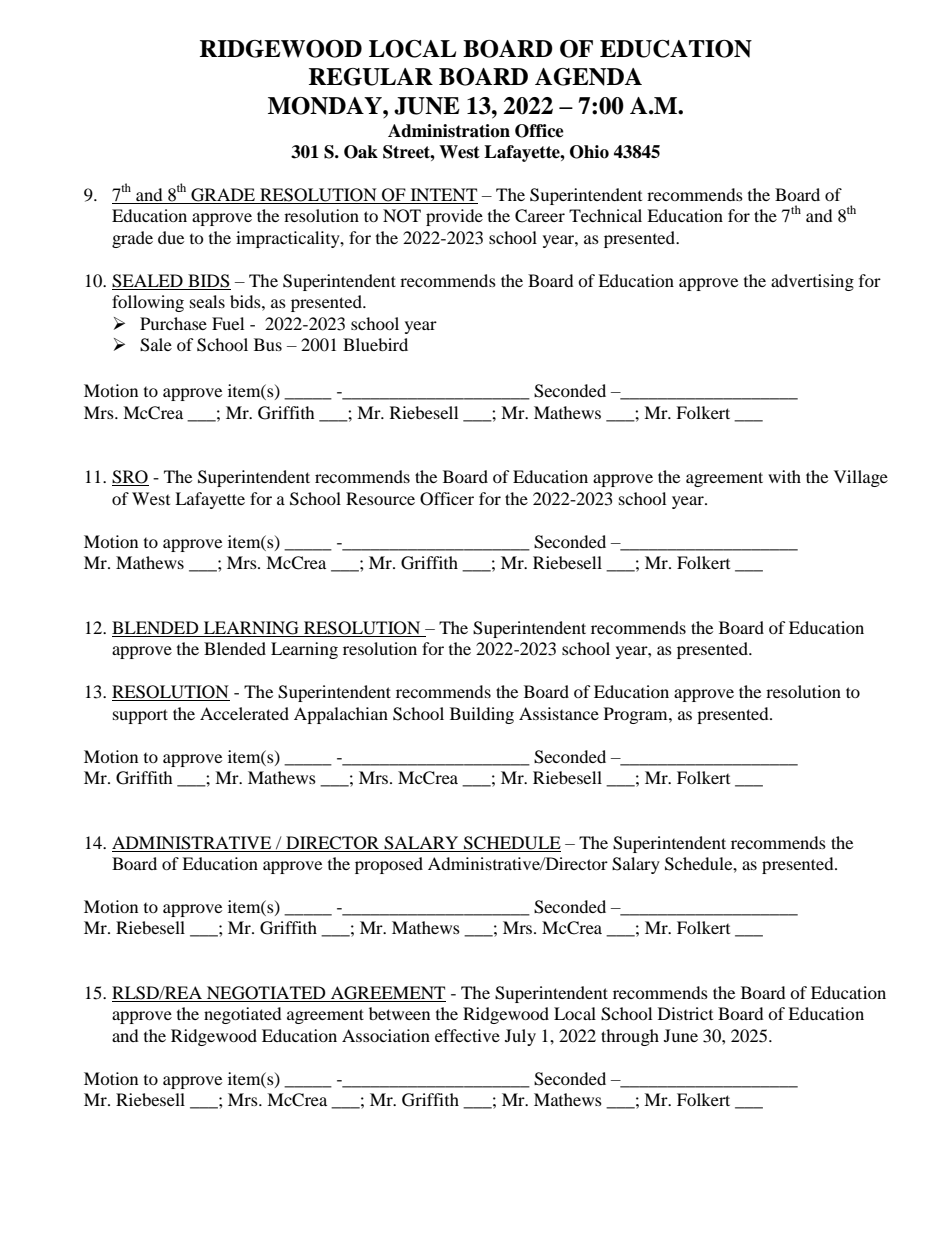 The width and height of the image is (952, 1233). I want to click on AGENDA, so click(588, 77).
